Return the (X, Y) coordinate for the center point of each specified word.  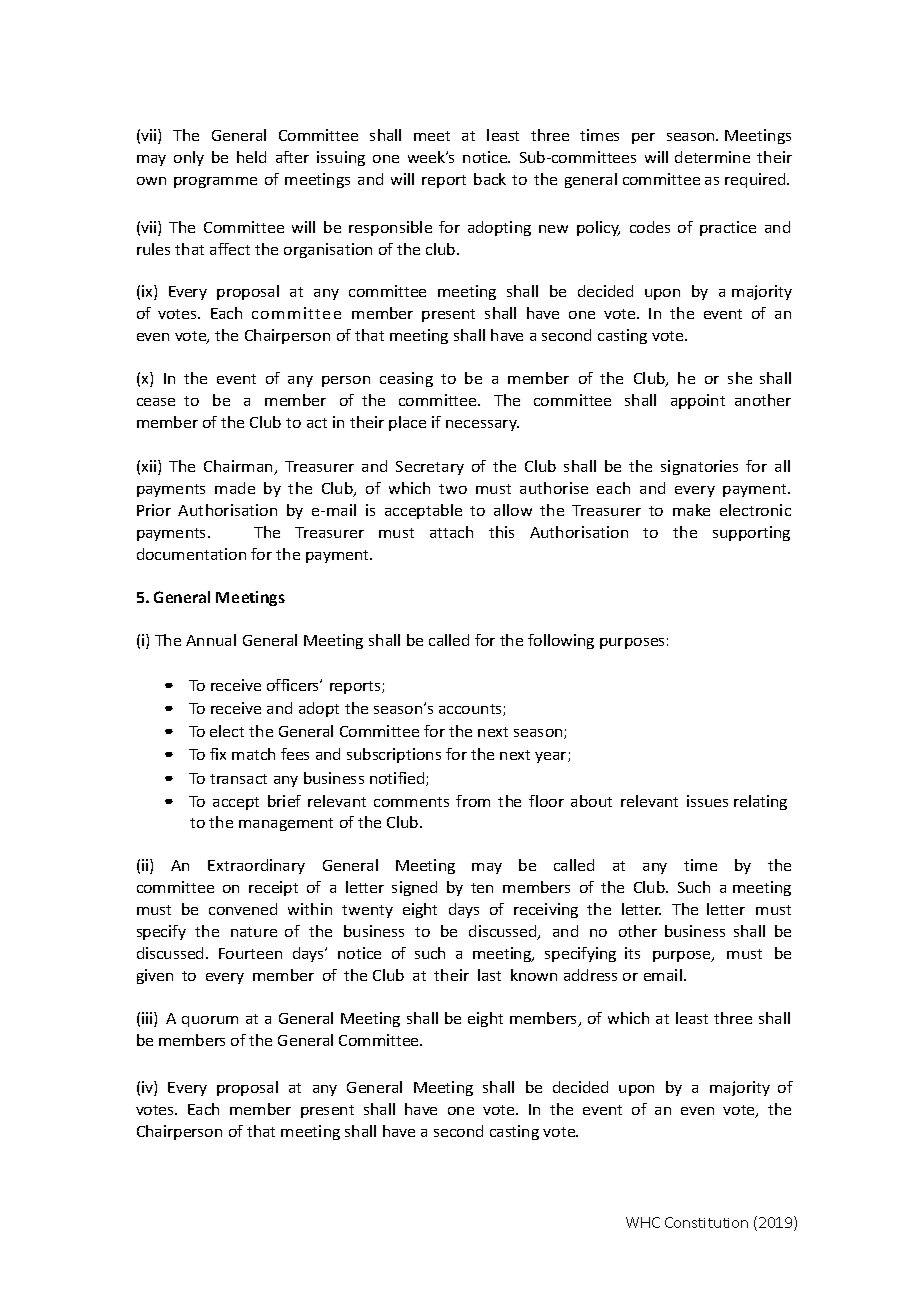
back (490, 179)
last (489, 975)
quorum (210, 1021)
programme (215, 182)
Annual (211, 640)
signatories (699, 467)
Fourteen (250, 953)
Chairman (240, 467)
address (590, 975)
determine (712, 157)
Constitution (706, 1222)
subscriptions (394, 755)
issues (707, 801)
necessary (482, 425)
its (632, 953)
